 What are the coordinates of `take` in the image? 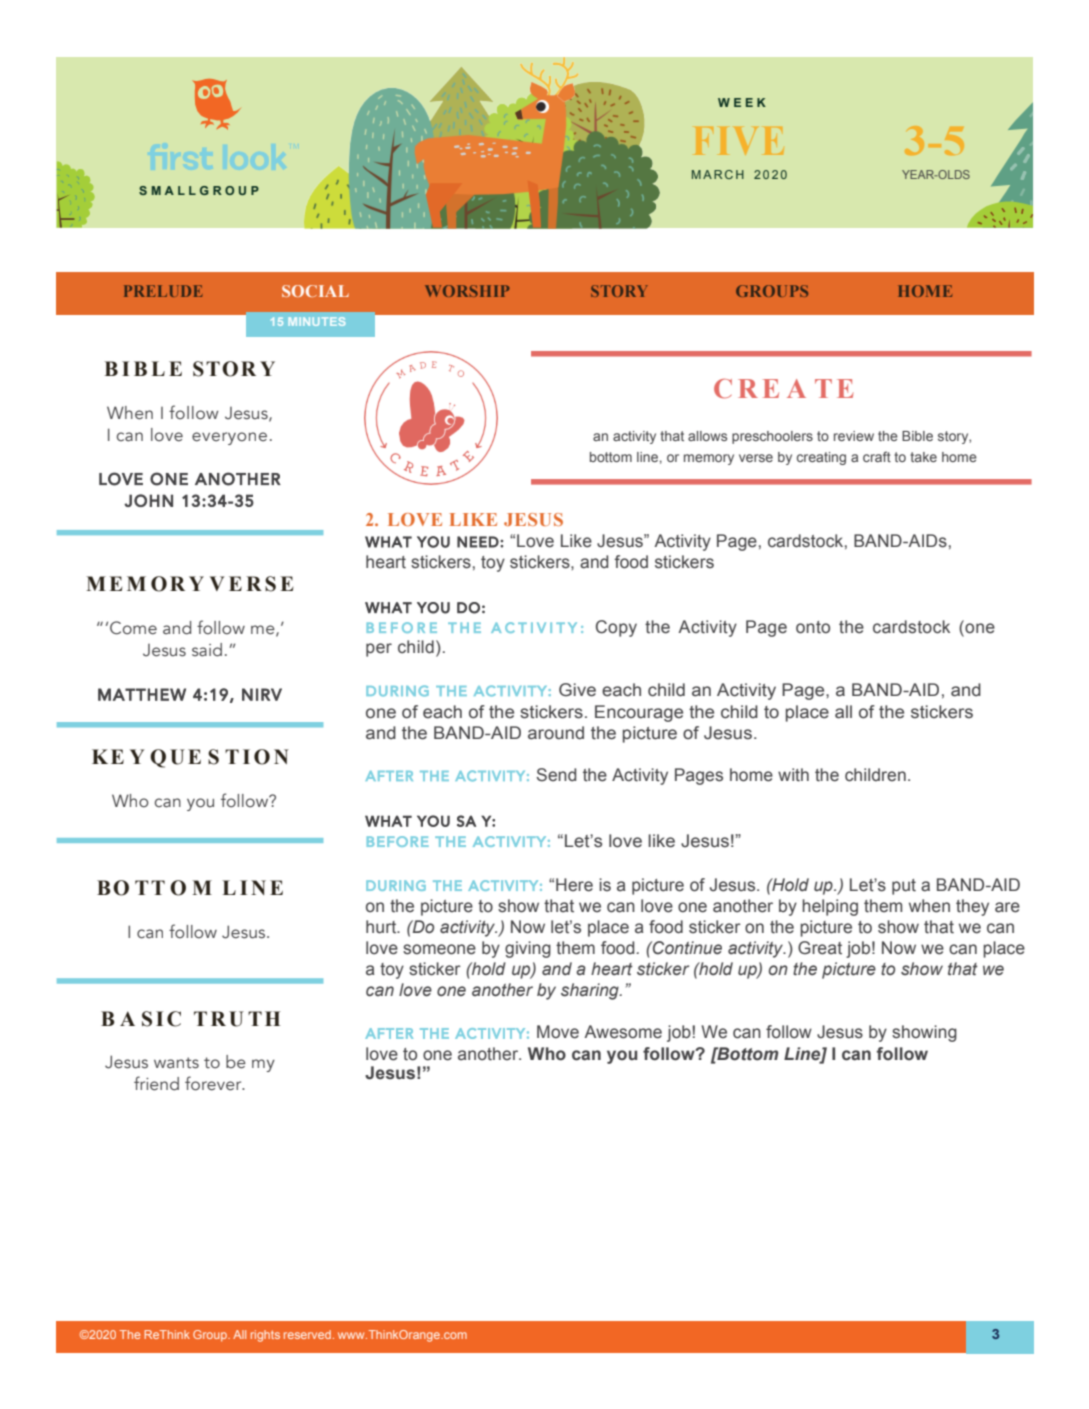 It's located at (923, 457).
